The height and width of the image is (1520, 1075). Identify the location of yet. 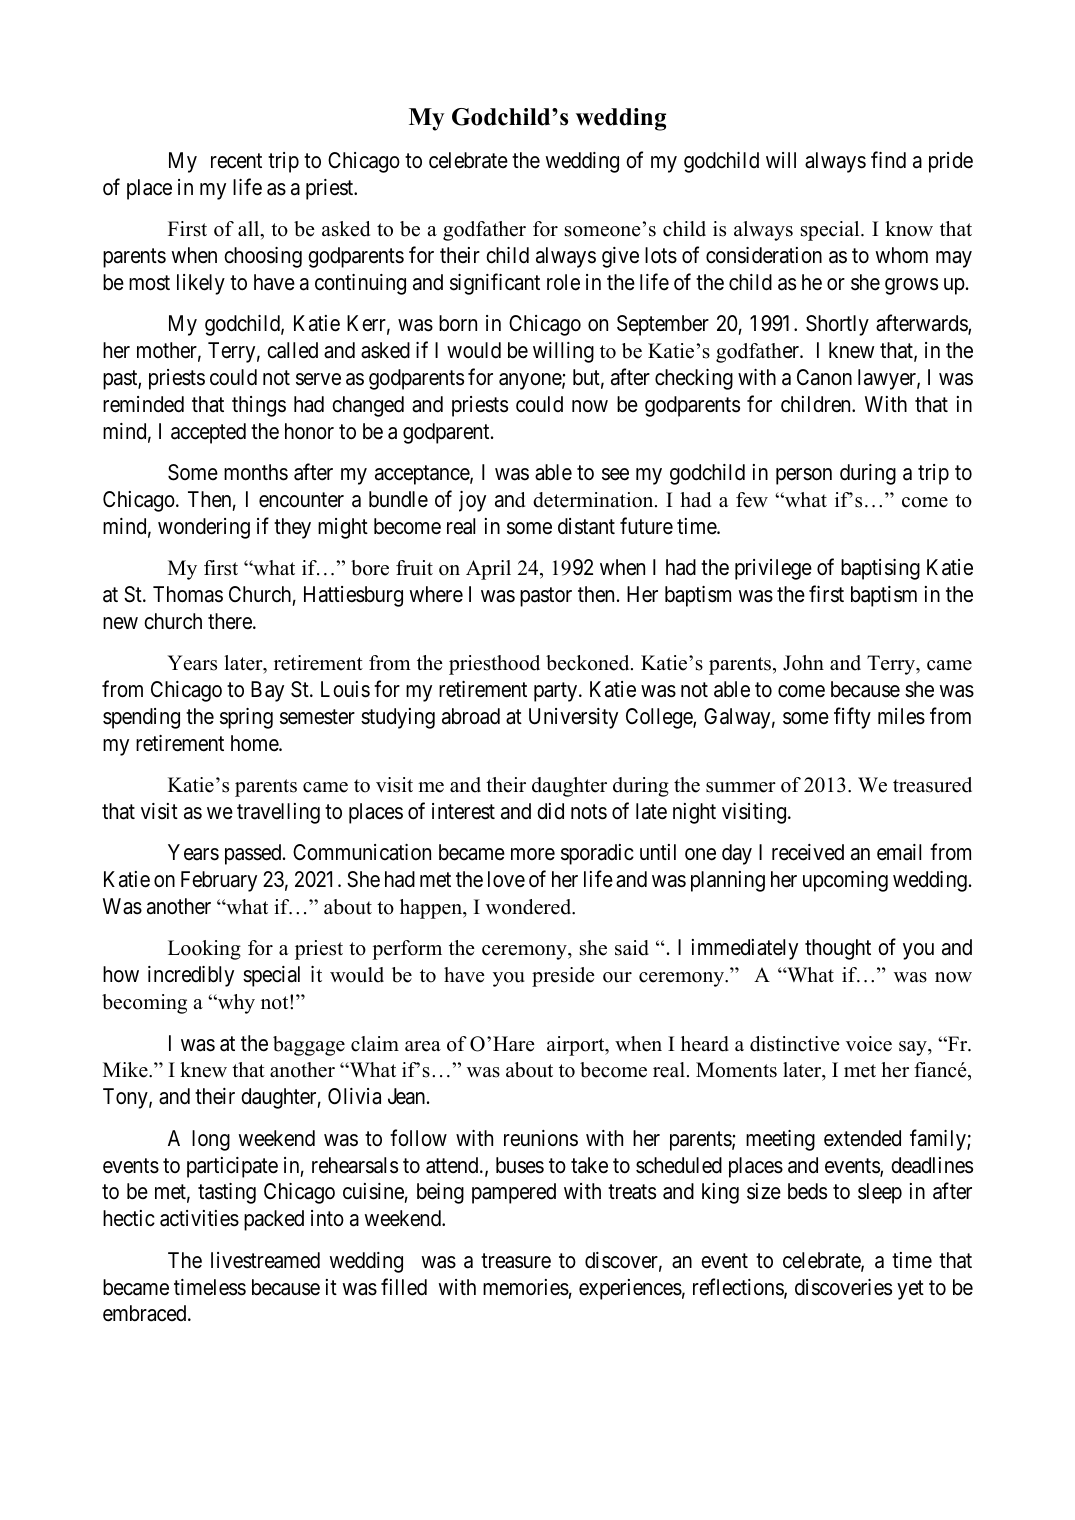
(910, 1290).
